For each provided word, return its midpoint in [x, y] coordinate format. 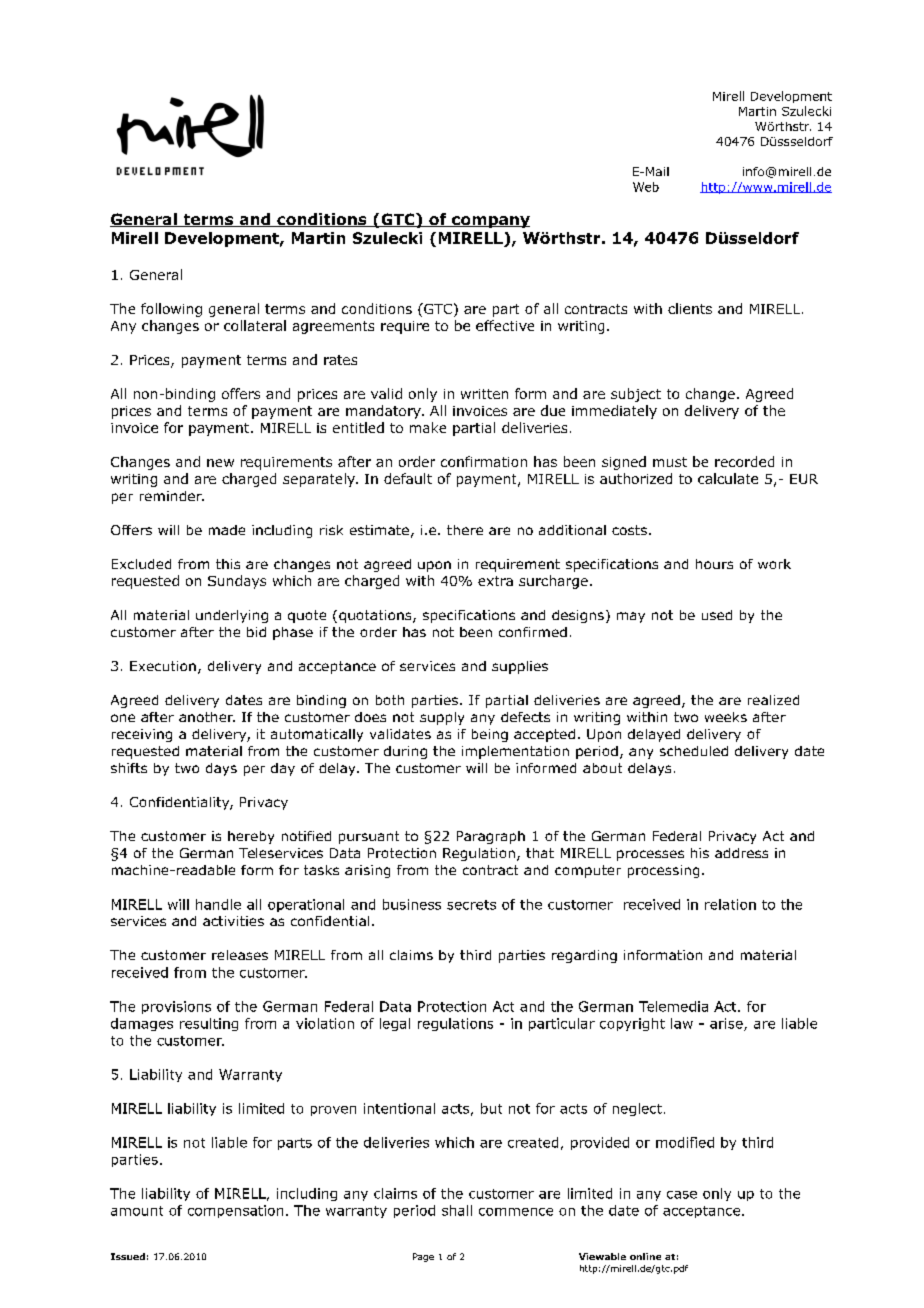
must [670, 462]
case [682, 1195]
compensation [235, 1211]
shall [457, 1210]
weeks [726, 717]
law [682, 1023]
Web [646, 187]
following [171, 310]
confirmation [484, 461]
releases [240, 955]
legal [395, 1024]
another [207, 717]
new [220, 463]
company [490, 222]
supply [442, 718]
